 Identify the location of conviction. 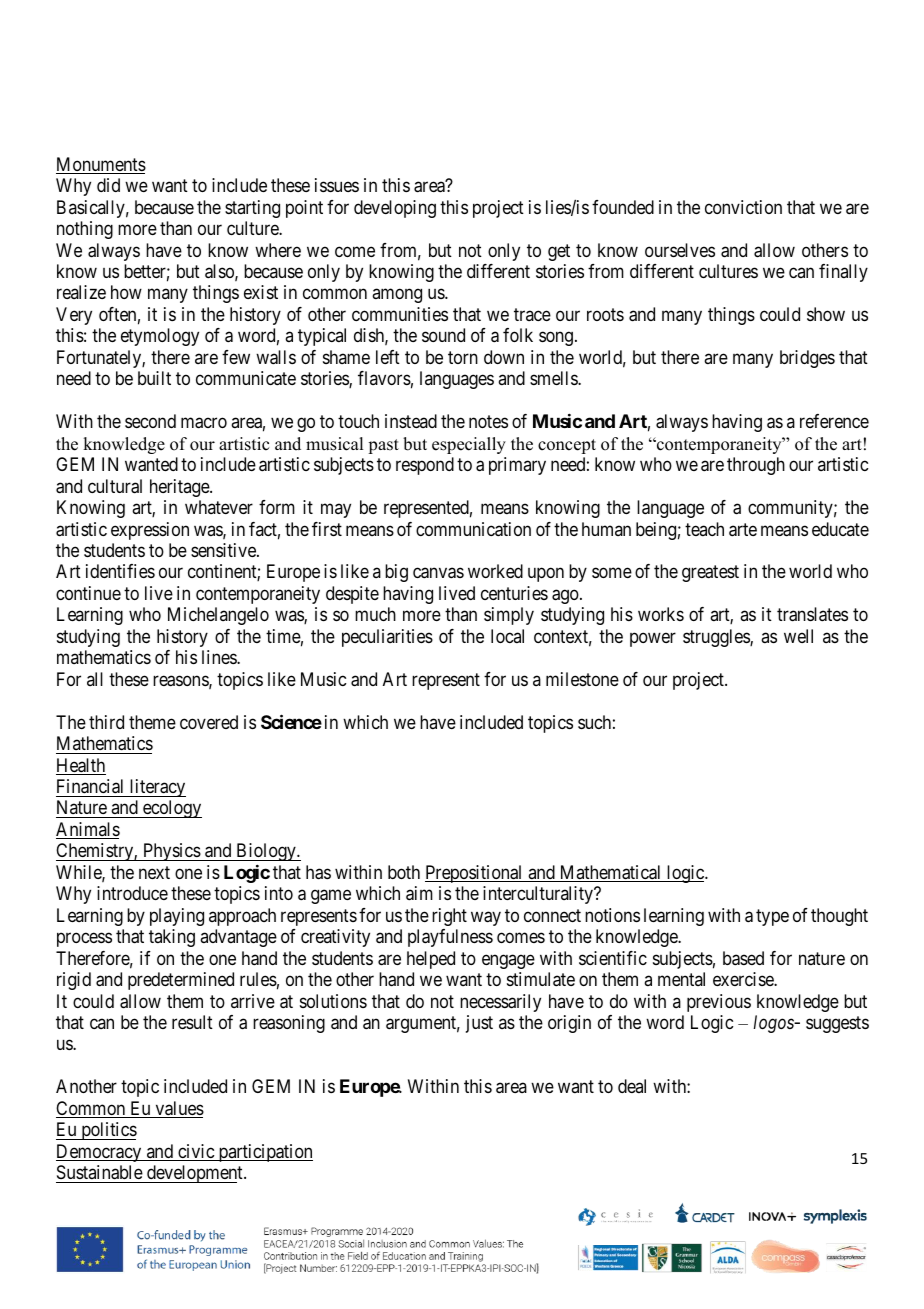
(743, 207).
